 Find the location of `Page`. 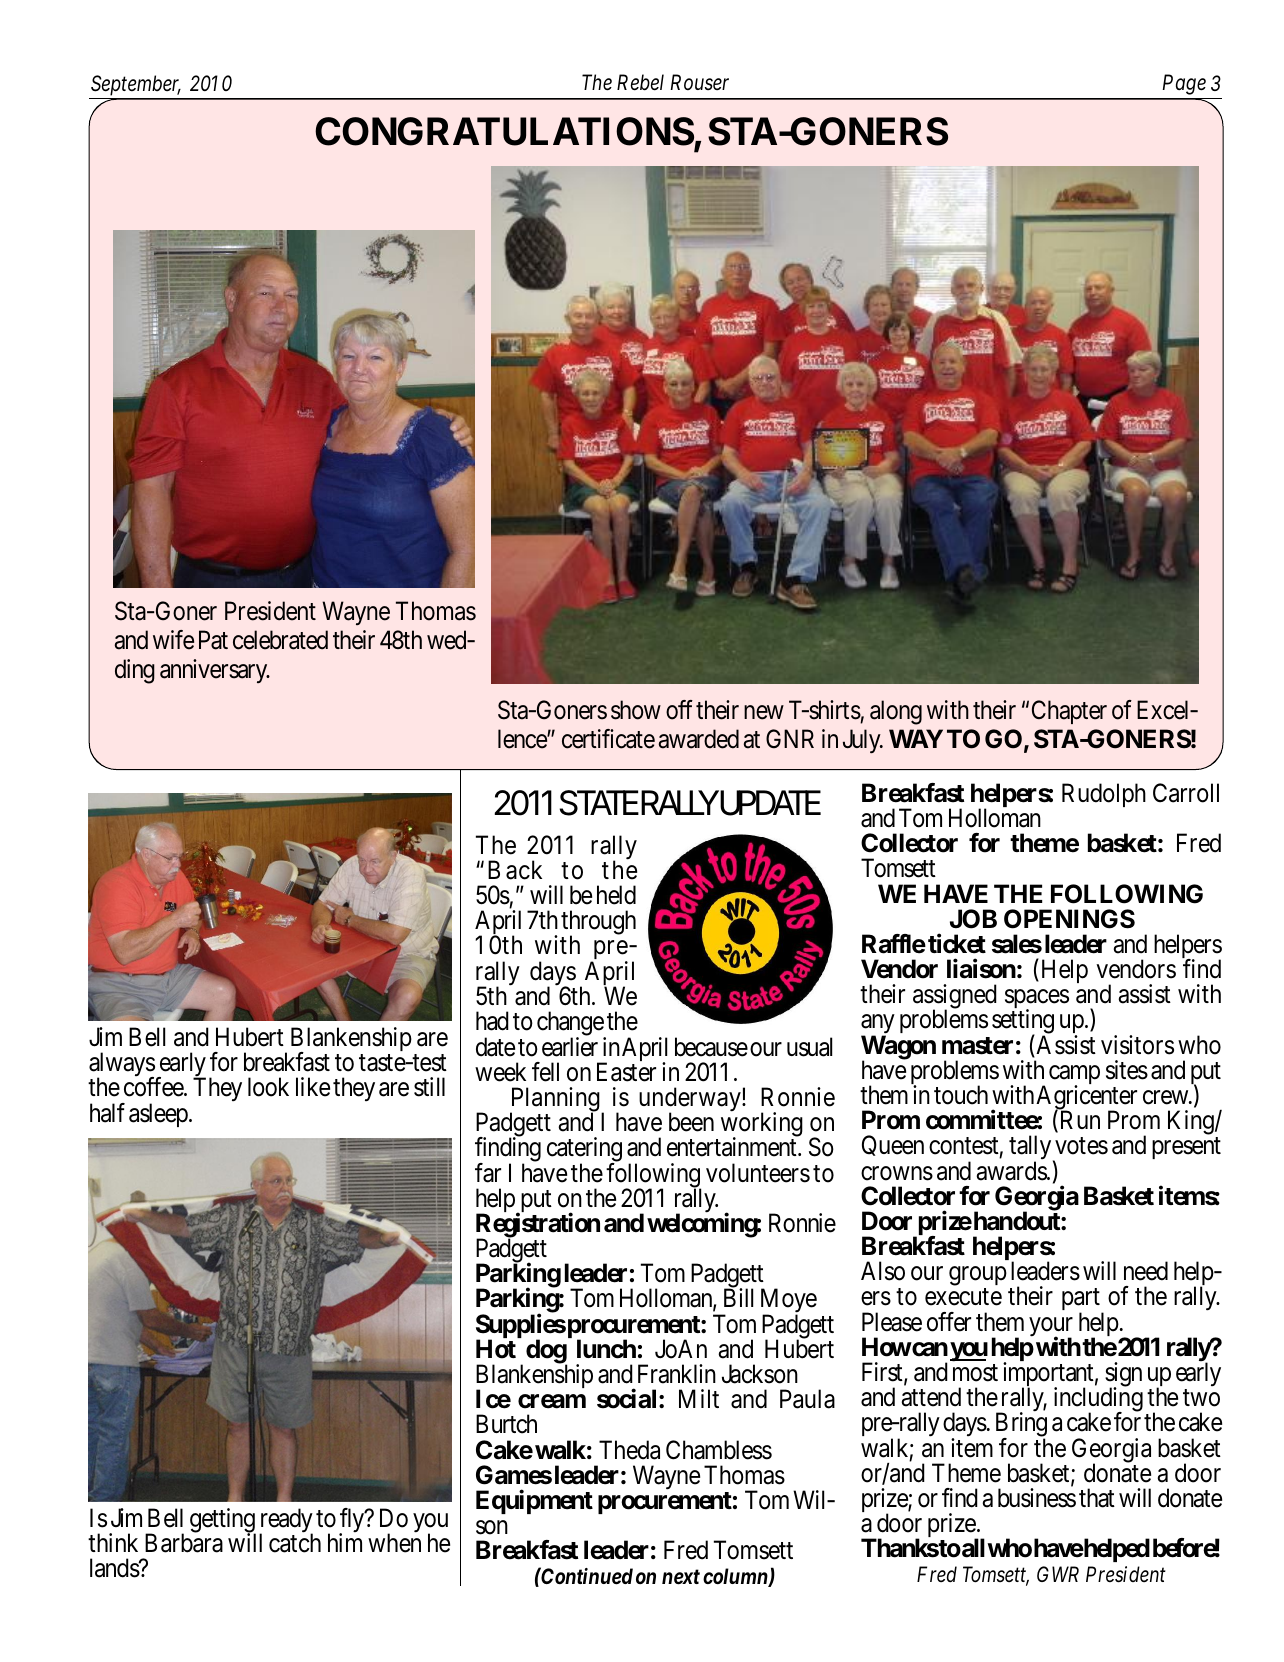

Page is located at coordinates (1184, 84).
